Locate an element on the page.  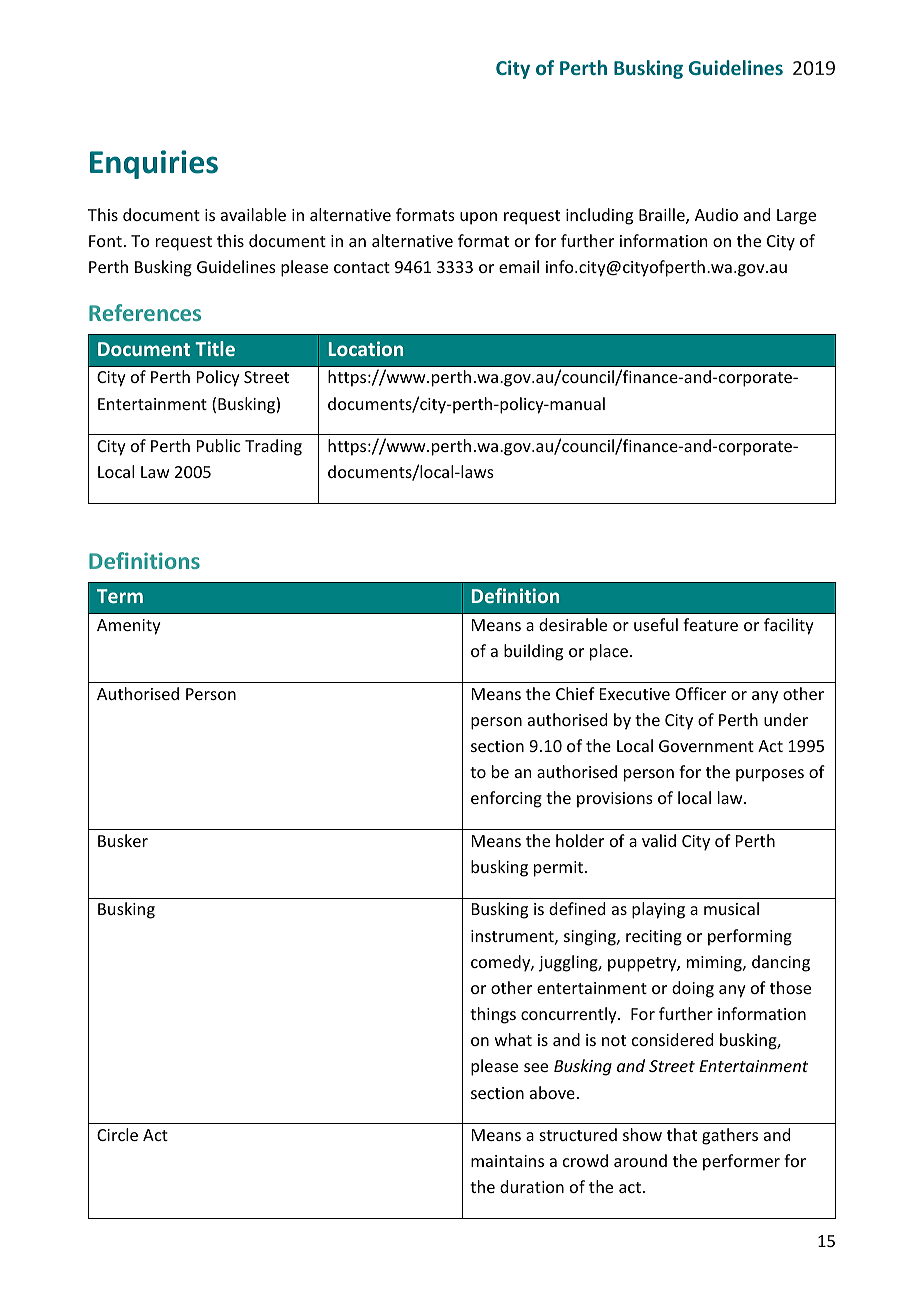
valid is located at coordinates (659, 840).
